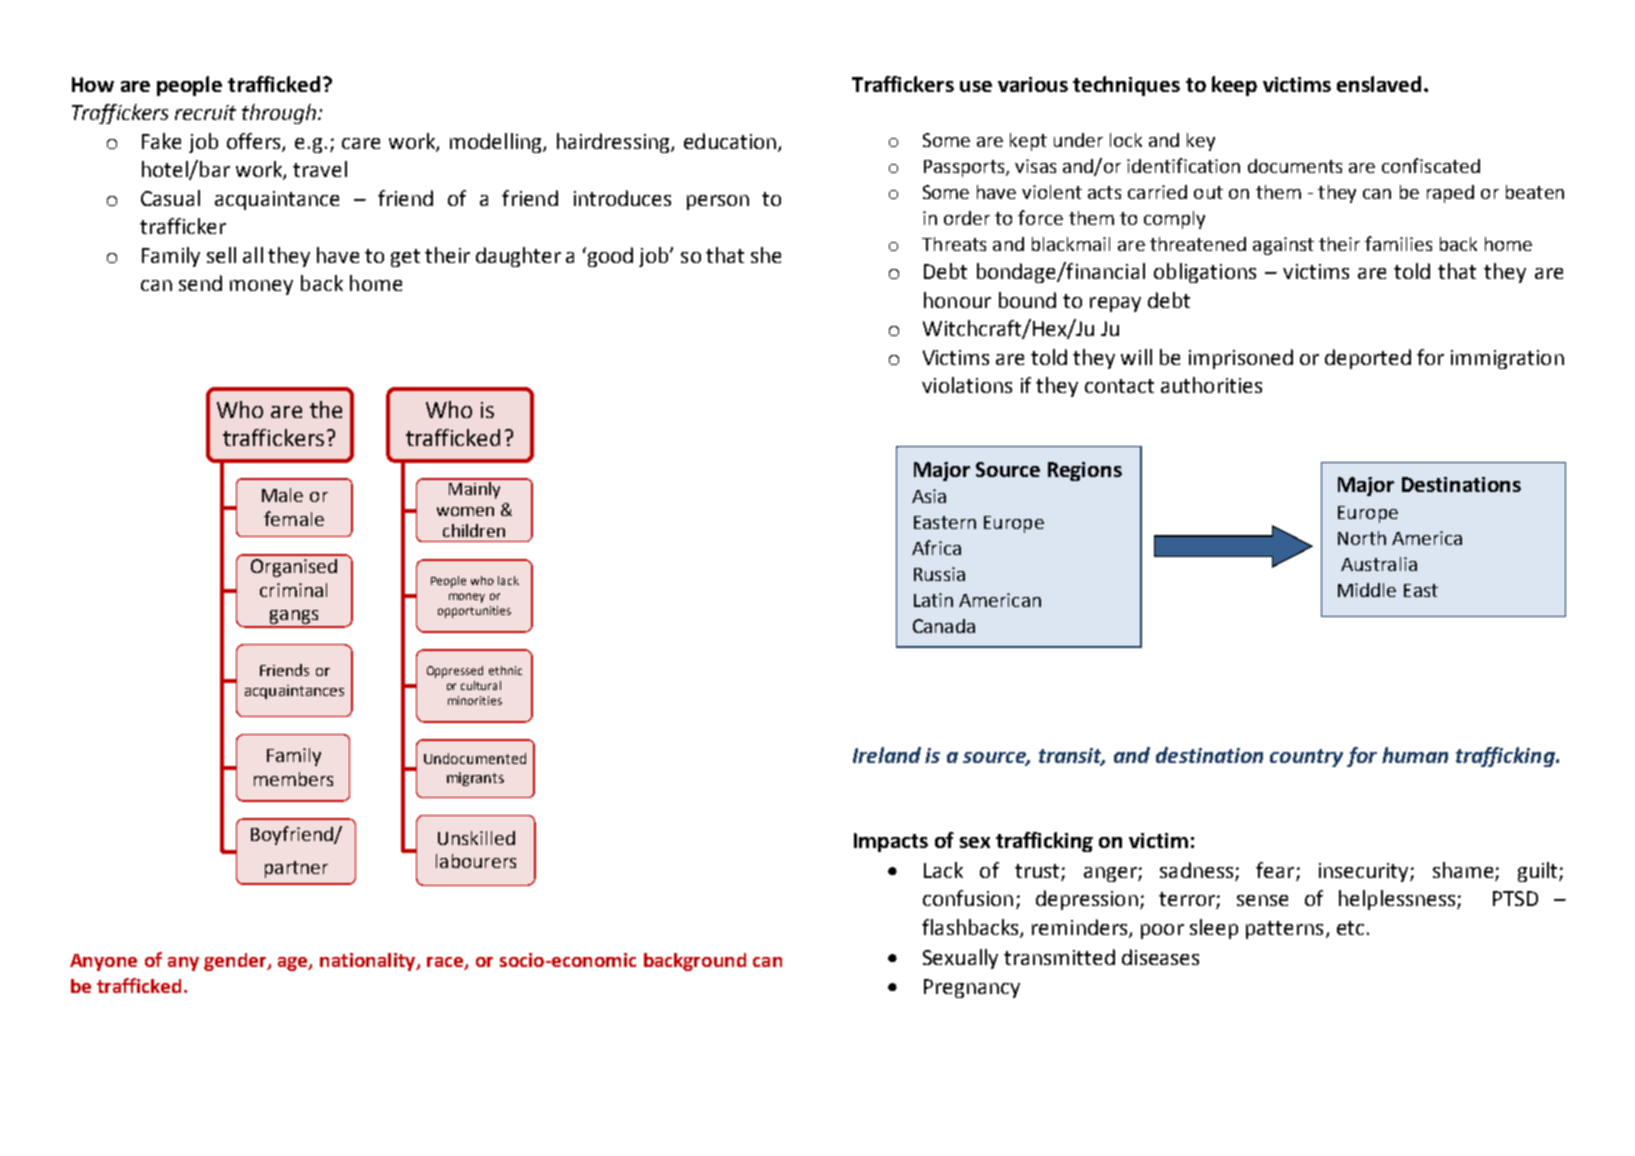  I want to click on Canada, so click(944, 626).
